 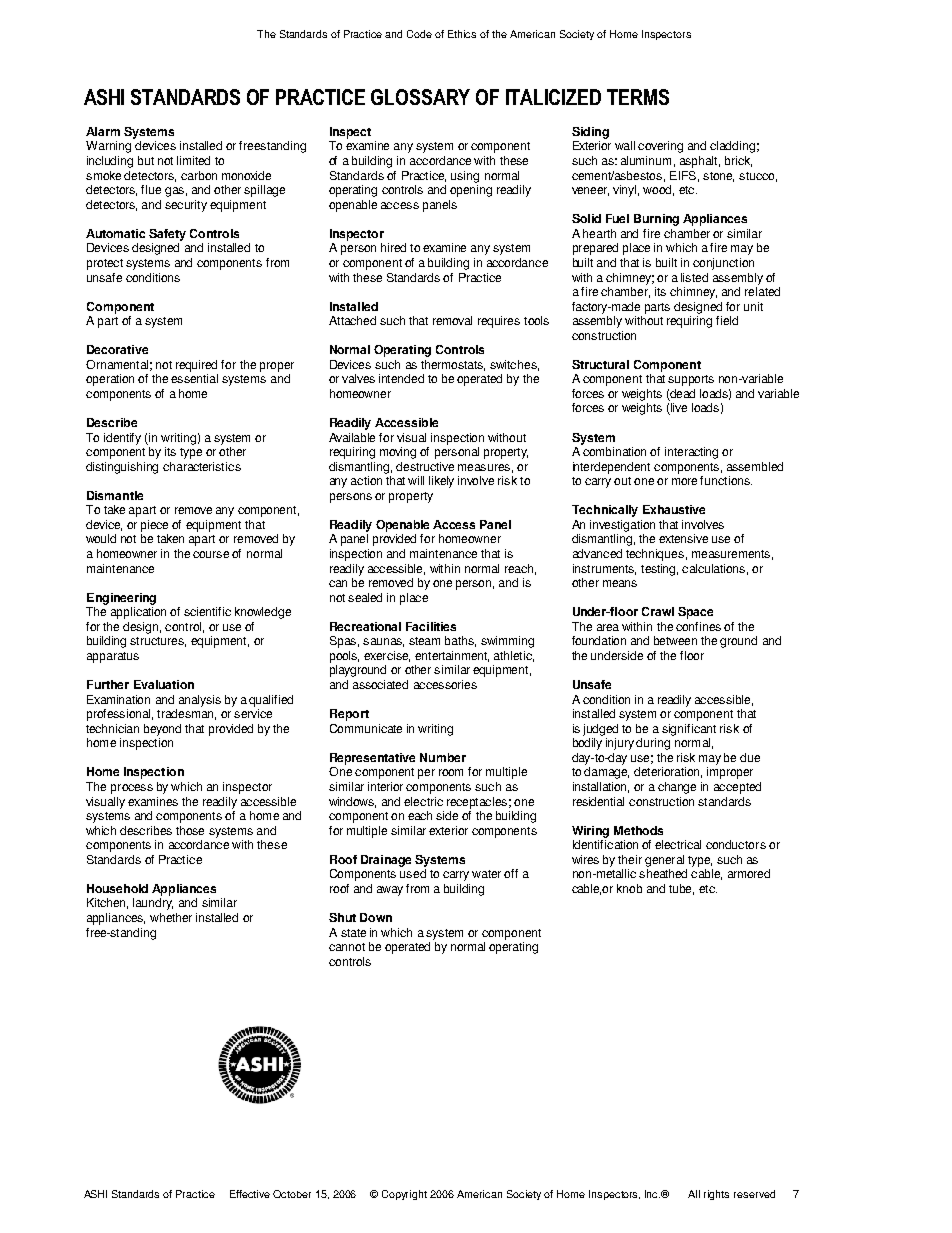 I want to click on required, so click(x=196, y=366).
